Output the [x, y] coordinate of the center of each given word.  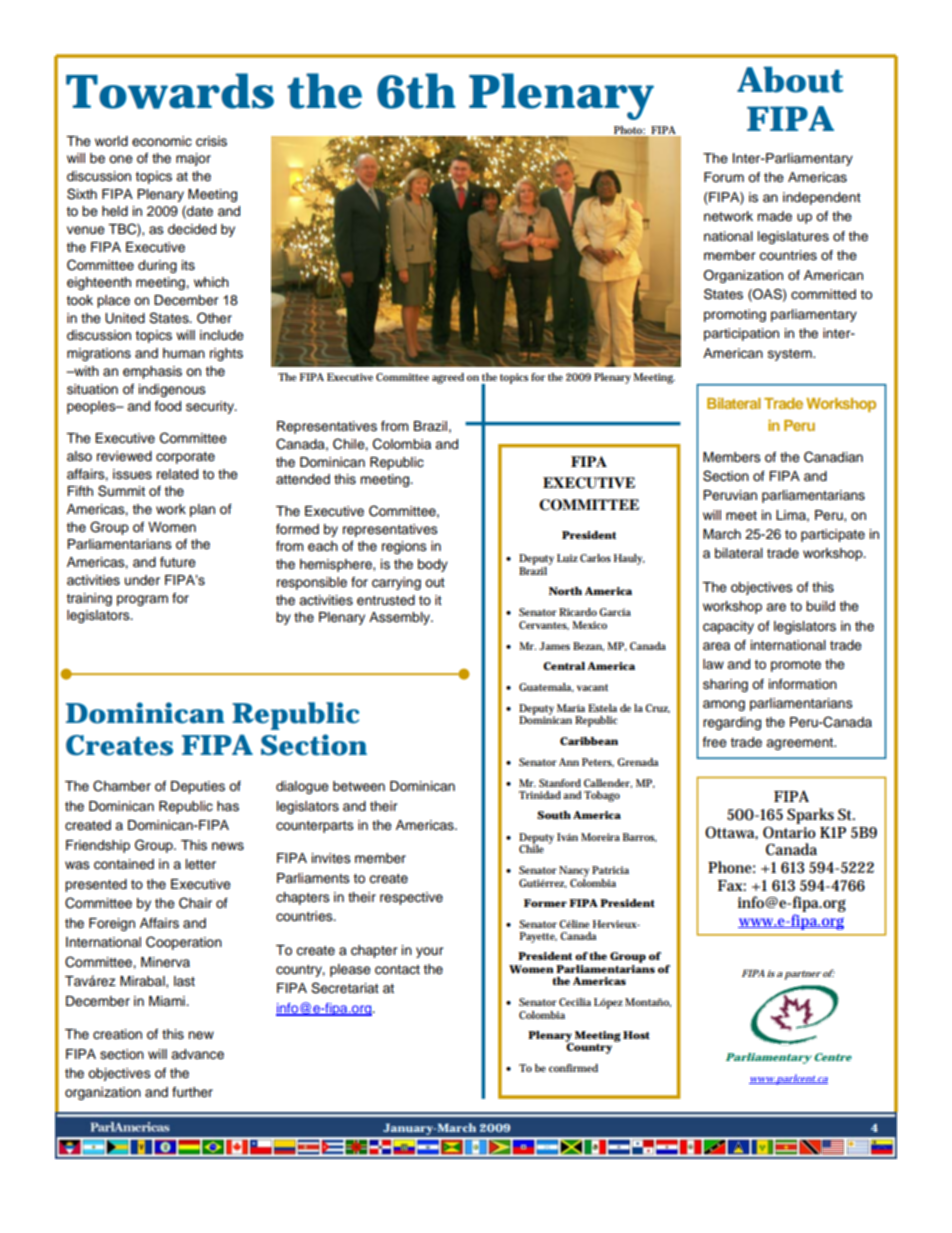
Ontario [789, 832]
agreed [448, 378]
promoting [735, 315]
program [142, 600]
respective [411, 898]
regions [404, 547]
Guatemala [546, 687]
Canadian [833, 457]
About [790, 79]
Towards [170, 91]
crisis [211, 141]
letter [201, 864]
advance [197, 1054]
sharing [725, 685]
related [177, 474]
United [125, 318]
